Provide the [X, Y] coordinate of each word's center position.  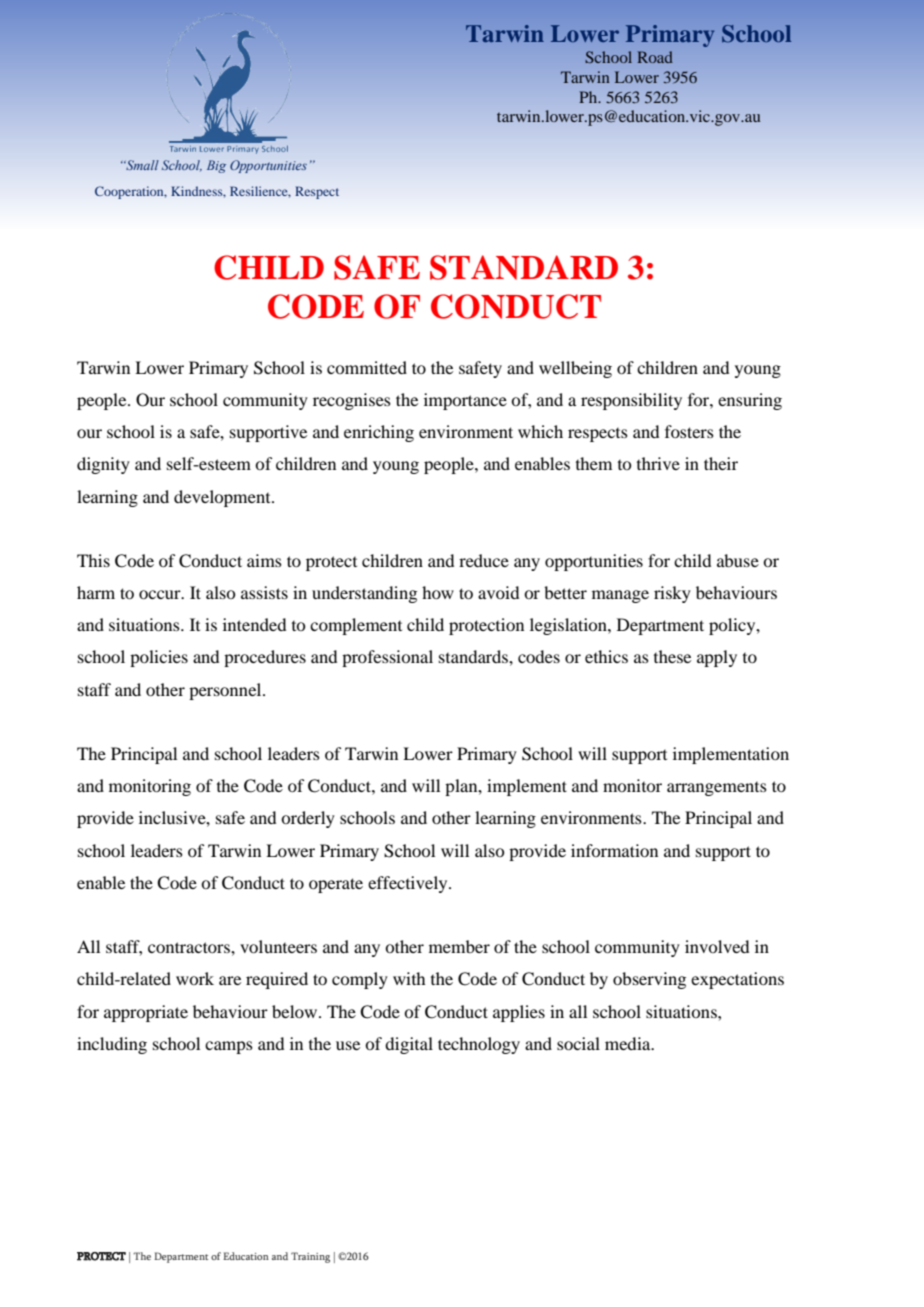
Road [655, 57]
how [438, 592]
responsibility [631, 401]
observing [649, 980]
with [409, 978]
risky [672, 594]
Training [310, 1257]
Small [141, 165]
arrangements [717, 789]
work [195, 978]
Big [216, 166]
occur [161, 594]
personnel [226, 691]
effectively [409, 884]
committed [367, 367]
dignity [103, 465]
